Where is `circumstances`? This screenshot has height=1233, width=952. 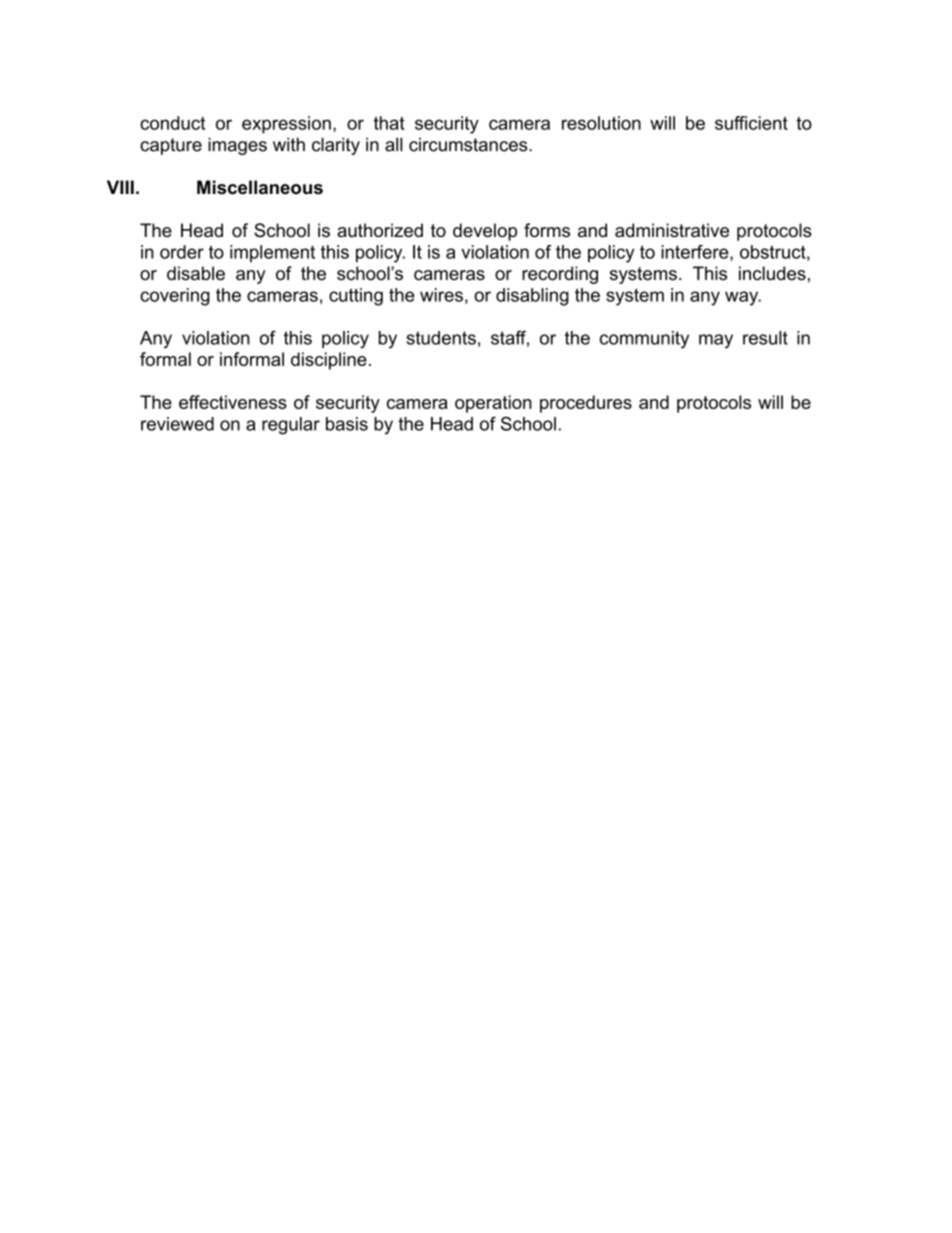 circumstances is located at coordinates (469, 144).
